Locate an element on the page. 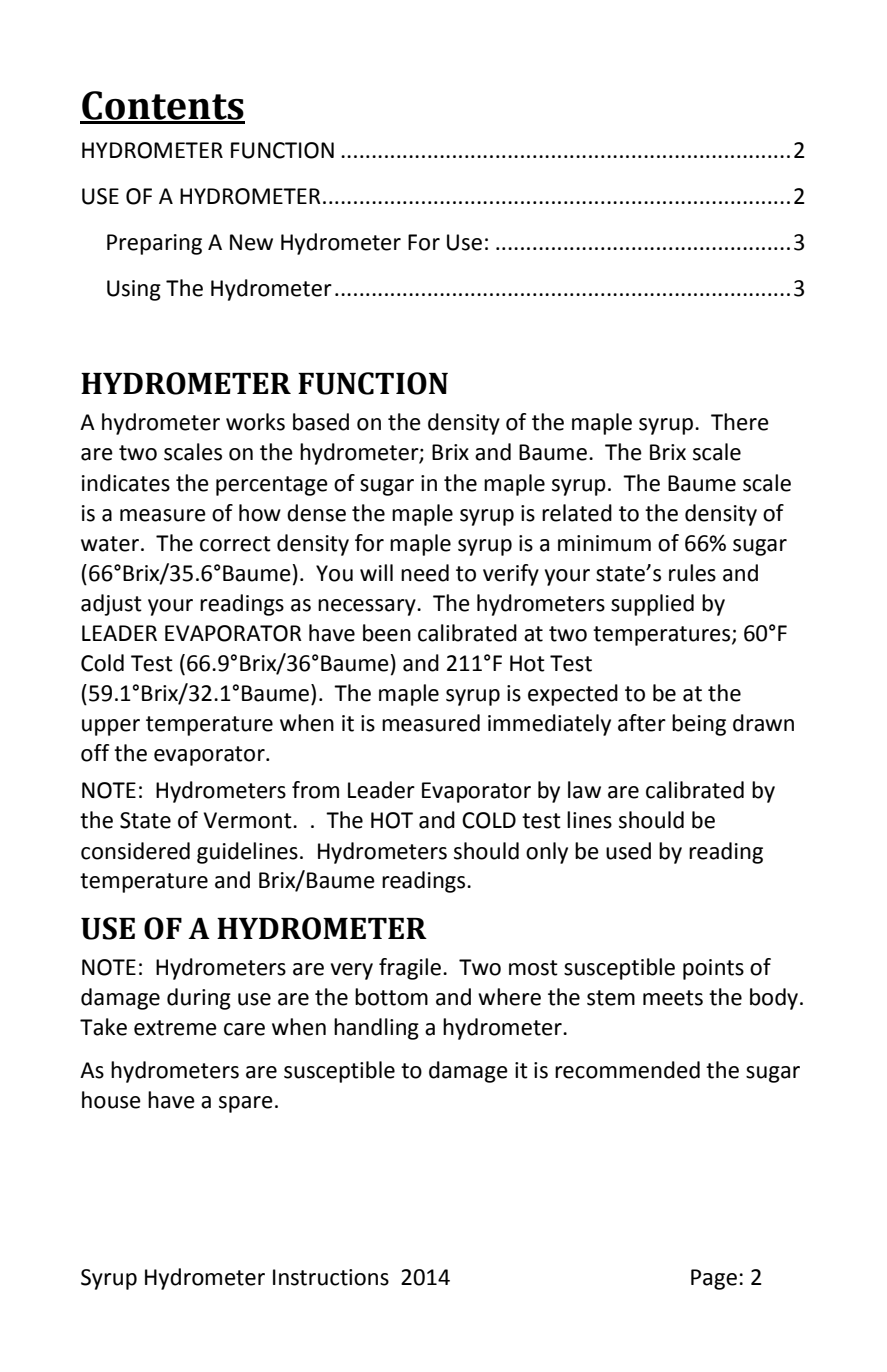 This document has height=1372, width=887. Preparing is located at coordinates (154, 244).
